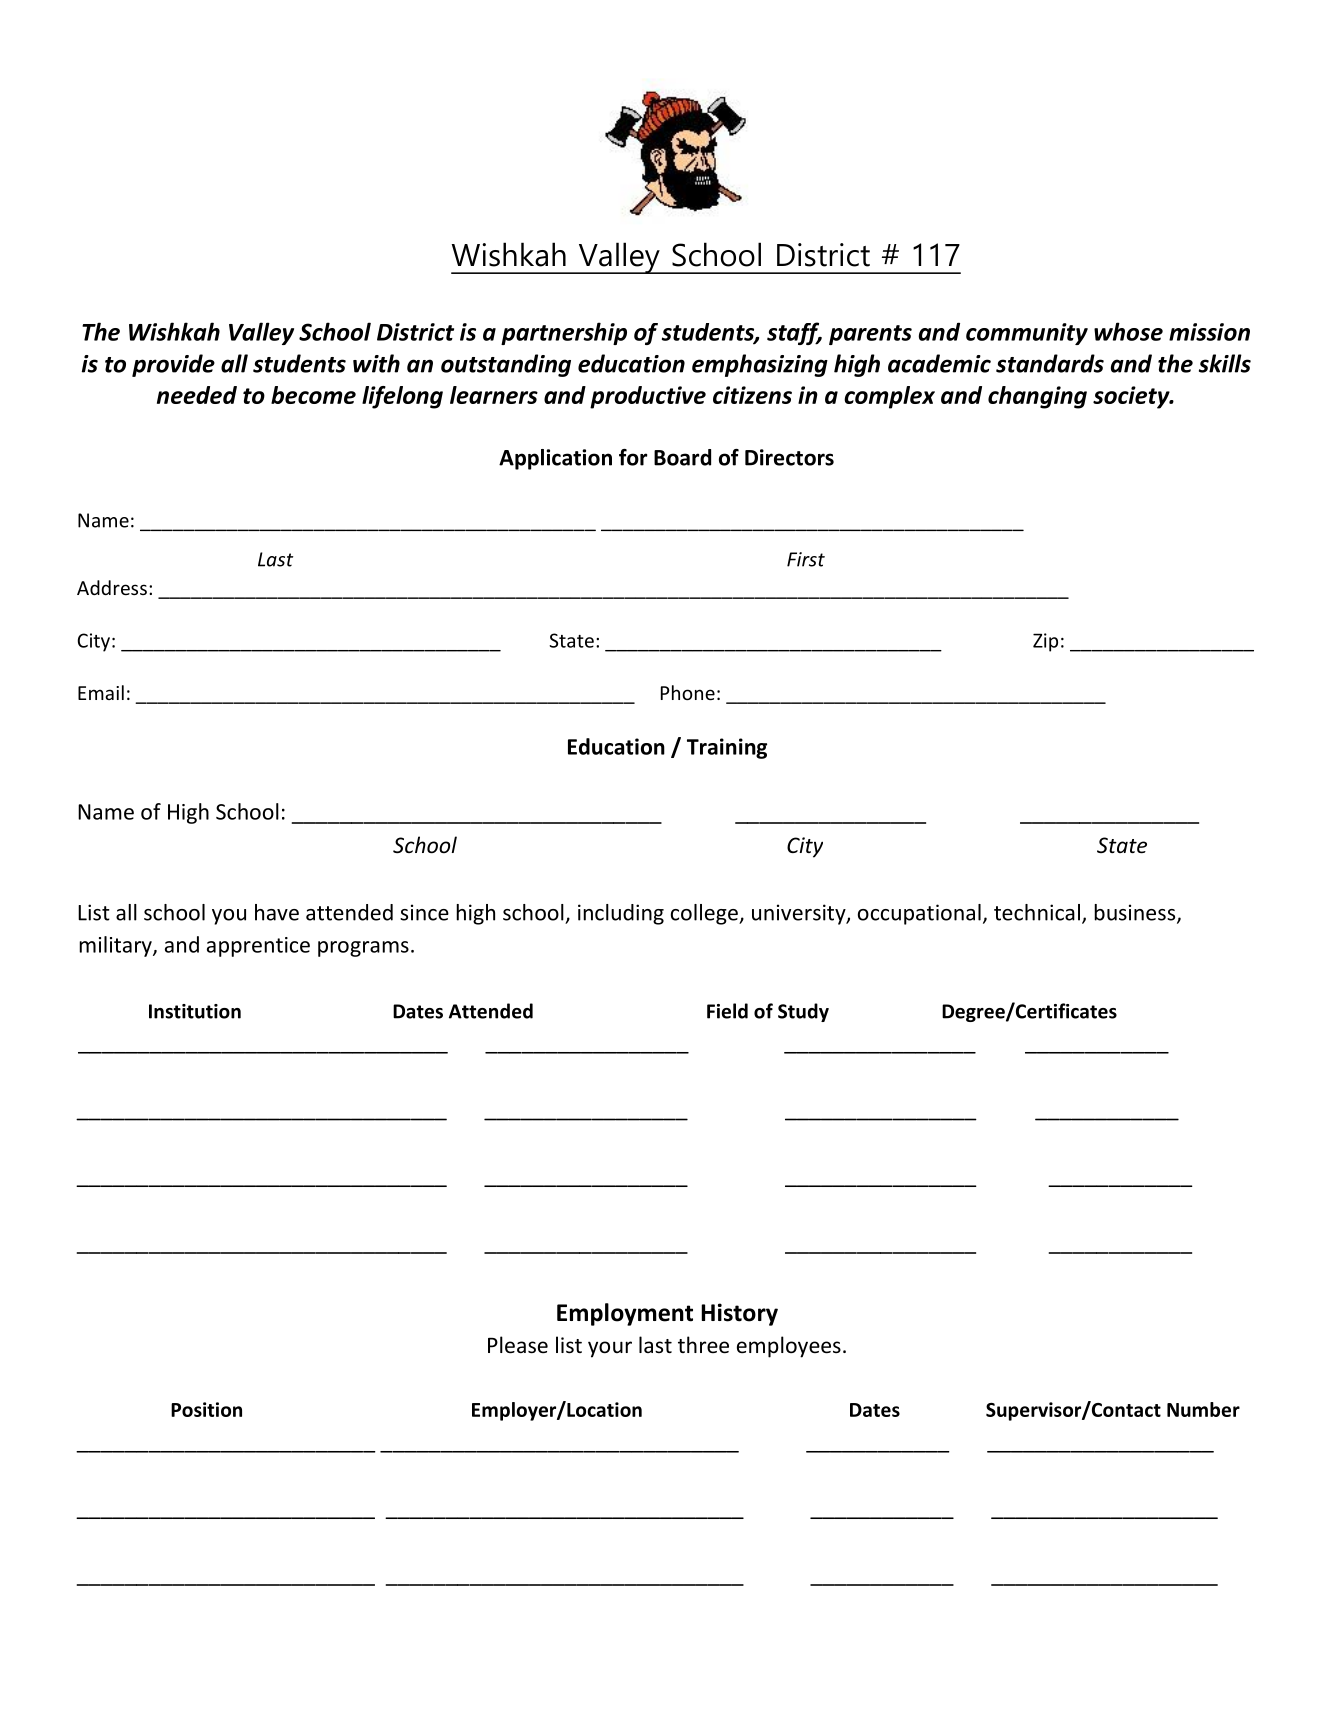 Image resolution: width=1333 pixels, height=1725 pixels. Describe the element at coordinates (621, 914) in the page. I see `including` at that location.
